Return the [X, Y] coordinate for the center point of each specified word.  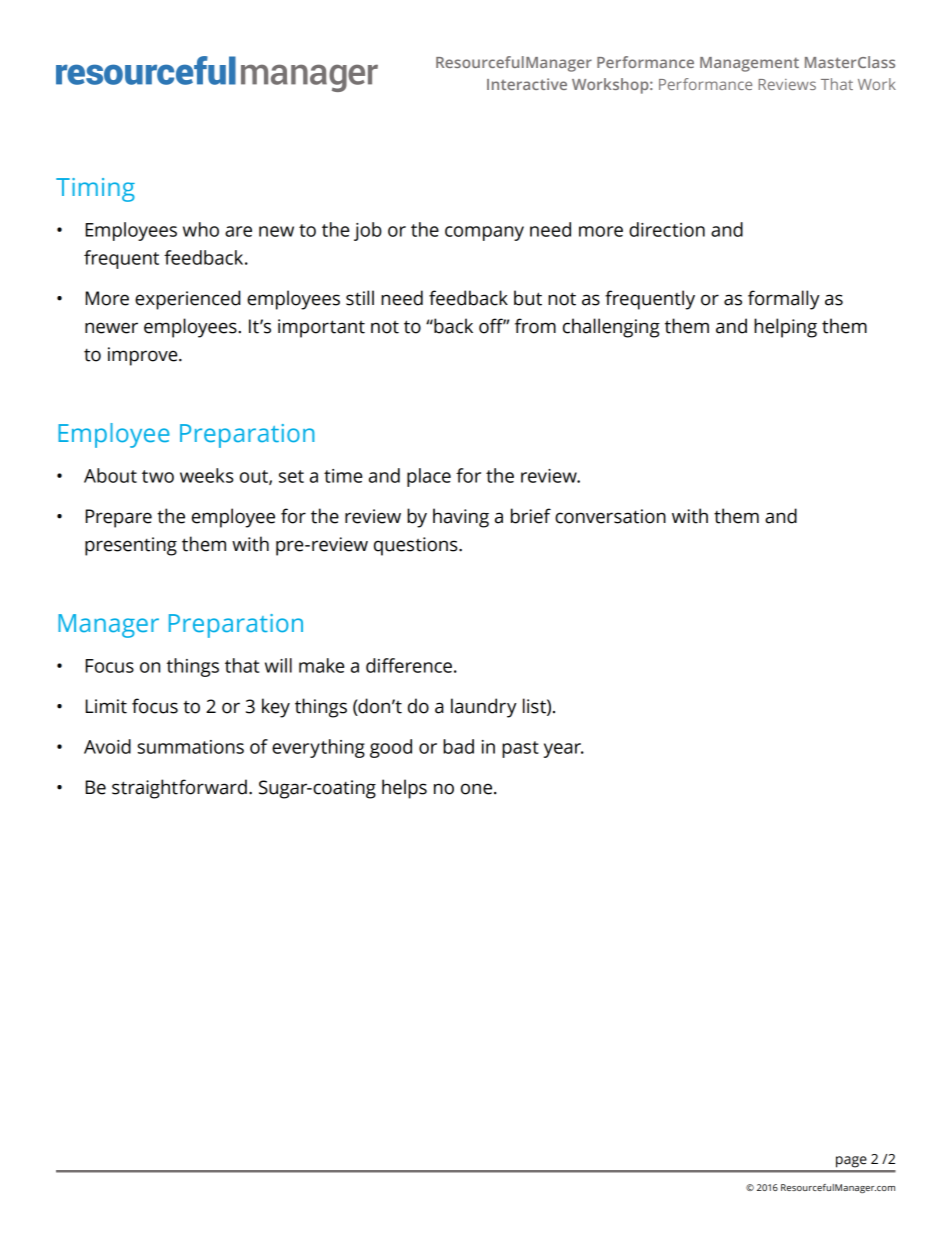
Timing [95, 190]
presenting [131, 546]
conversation [610, 516]
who [201, 229]
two [158, 476]
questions [417, 546]
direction [667, 229]
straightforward [179, 789]
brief [531, 516]
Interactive [527, 84]
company [484, 233]
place [429, 477]
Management [749, 64]
